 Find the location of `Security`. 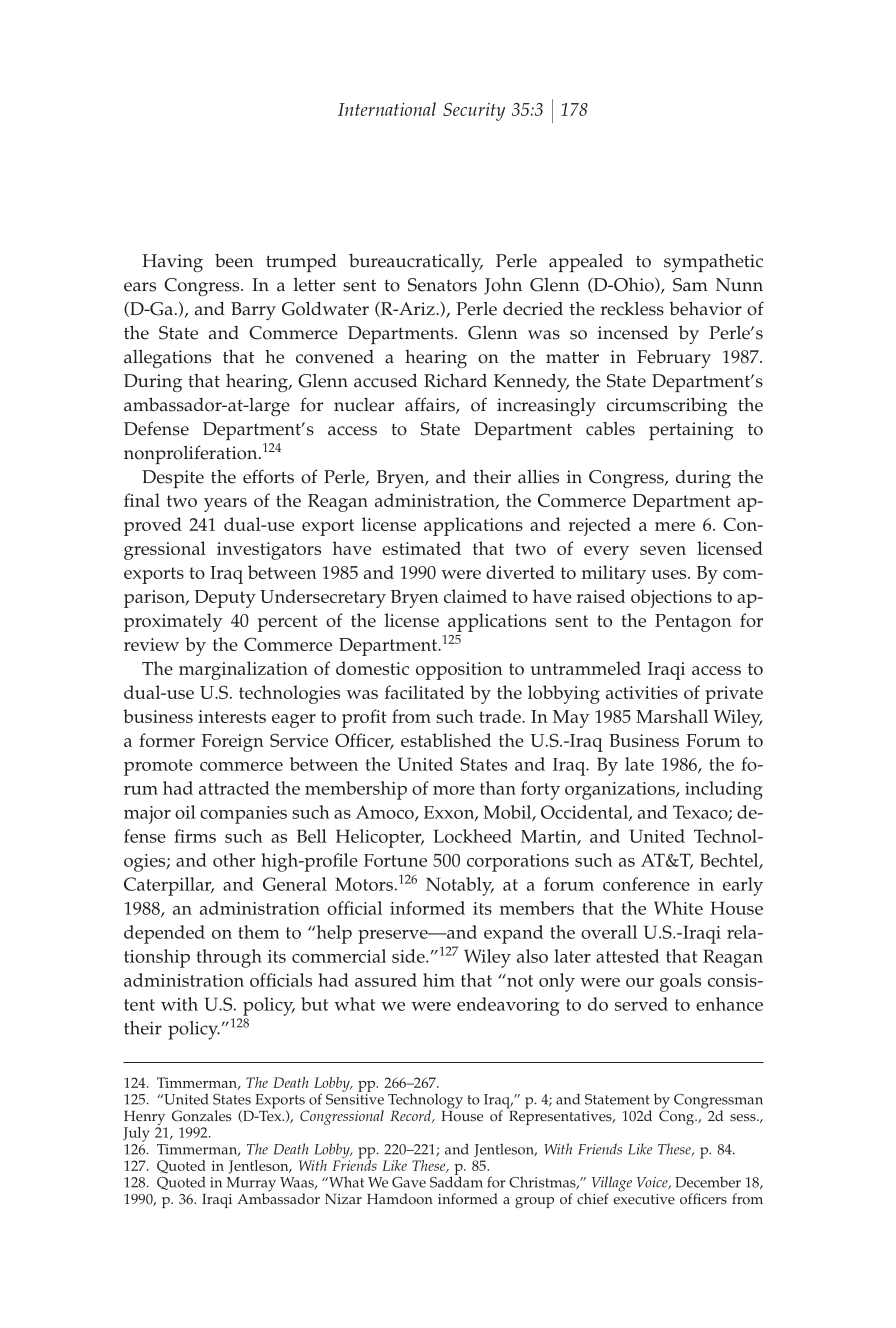

Security is located at coordinates (474, 112).
